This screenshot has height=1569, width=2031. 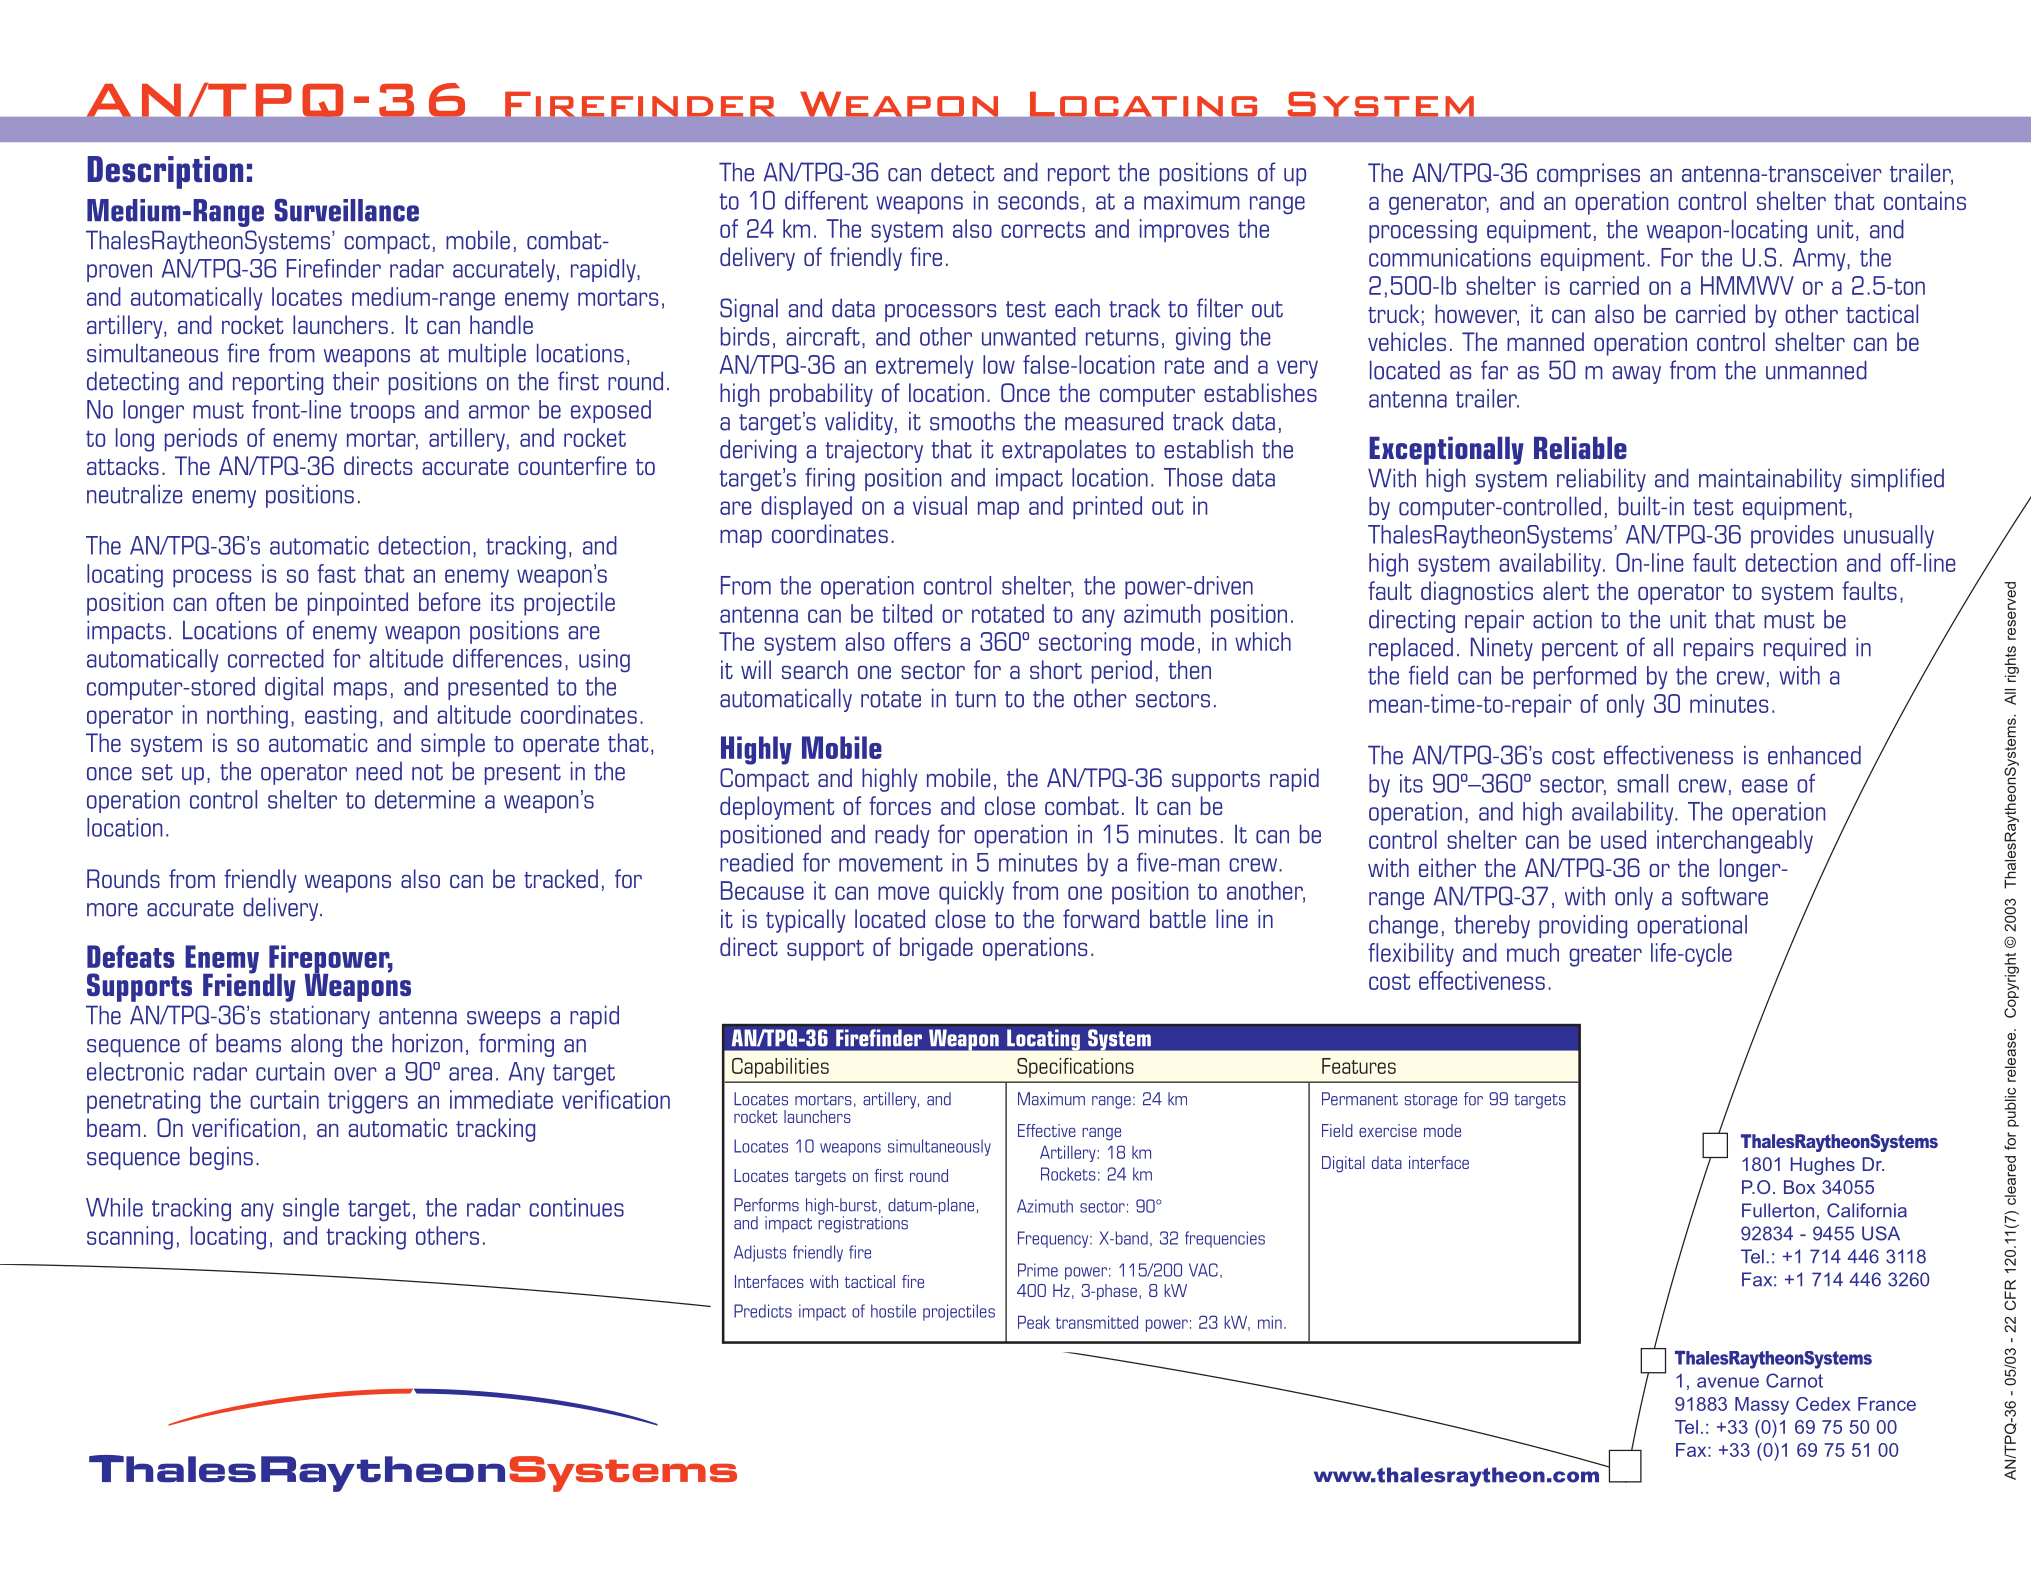 I want to click on seconds, so click(x=1038, y=200).
